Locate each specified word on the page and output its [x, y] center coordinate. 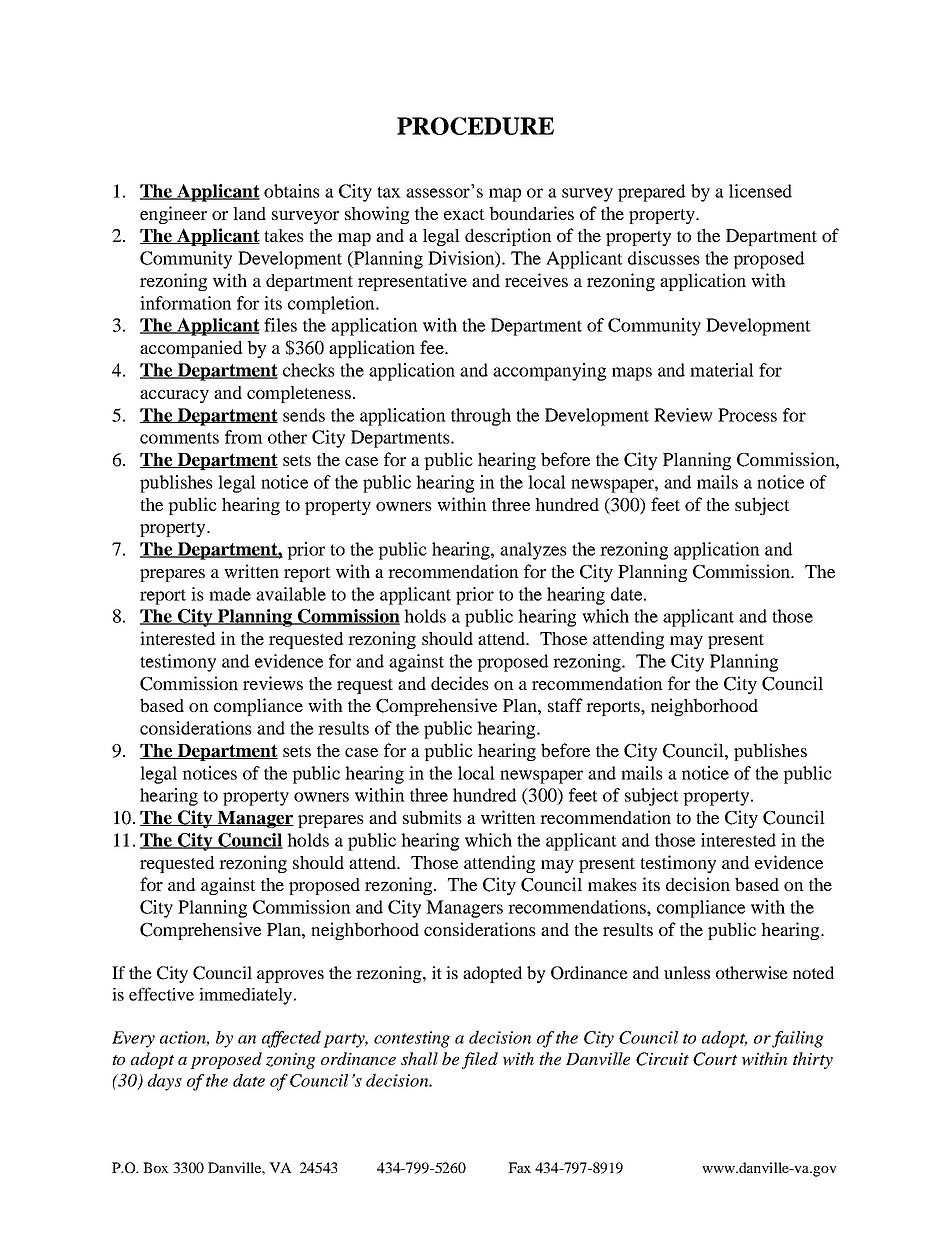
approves [290, 976]
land [249, 213]
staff [565, 705]
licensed [760, 191]
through [481, 417]
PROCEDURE [475, 126]
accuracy [174, 396]
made [230, 594]
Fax [519, 1167]
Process [747, 415]
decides [460, 683]
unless [687, 972]
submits [432, 817]
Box [156, 1167]
